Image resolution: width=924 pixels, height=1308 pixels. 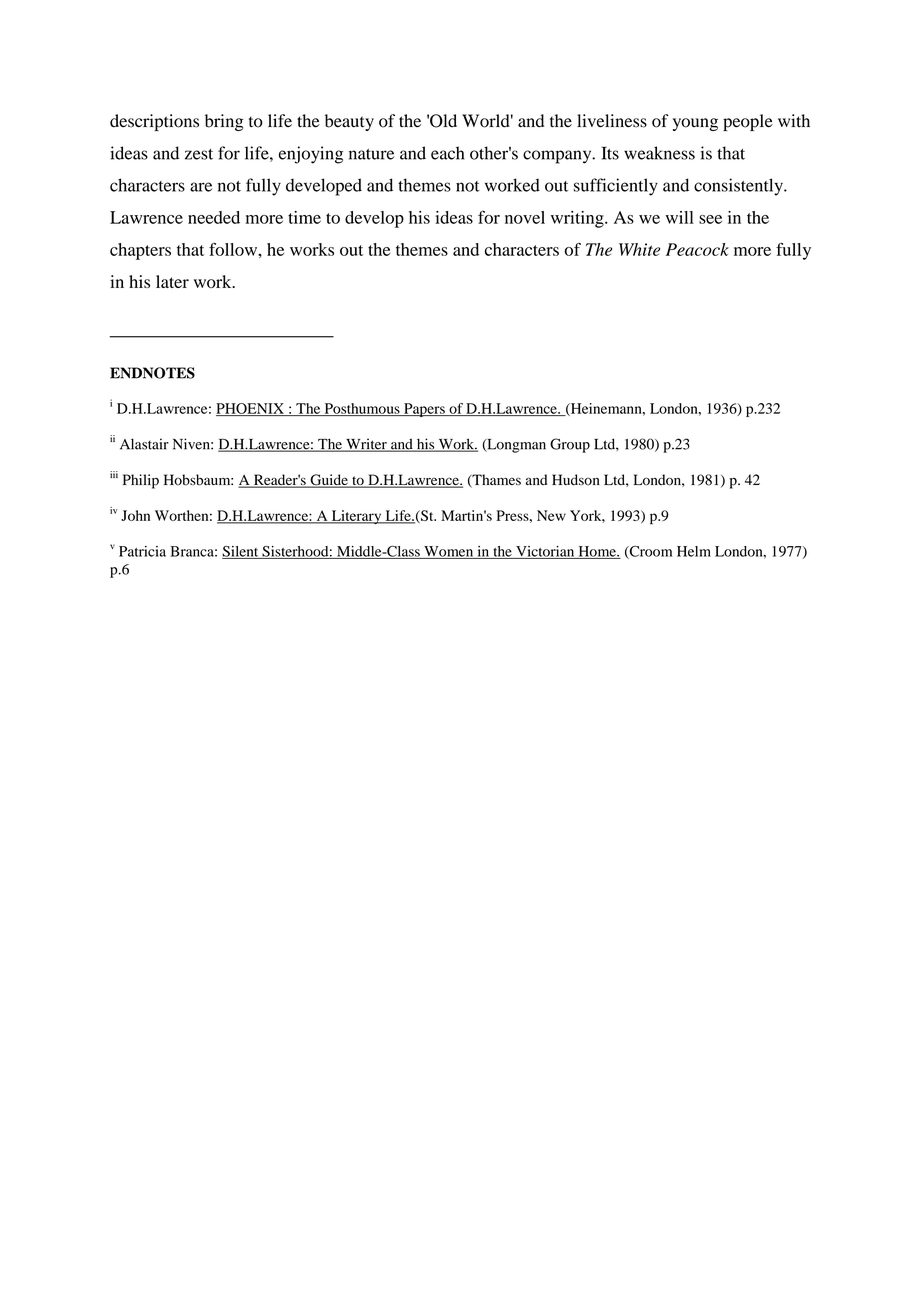 I want to click on Women, so click(x=449, y=552).
